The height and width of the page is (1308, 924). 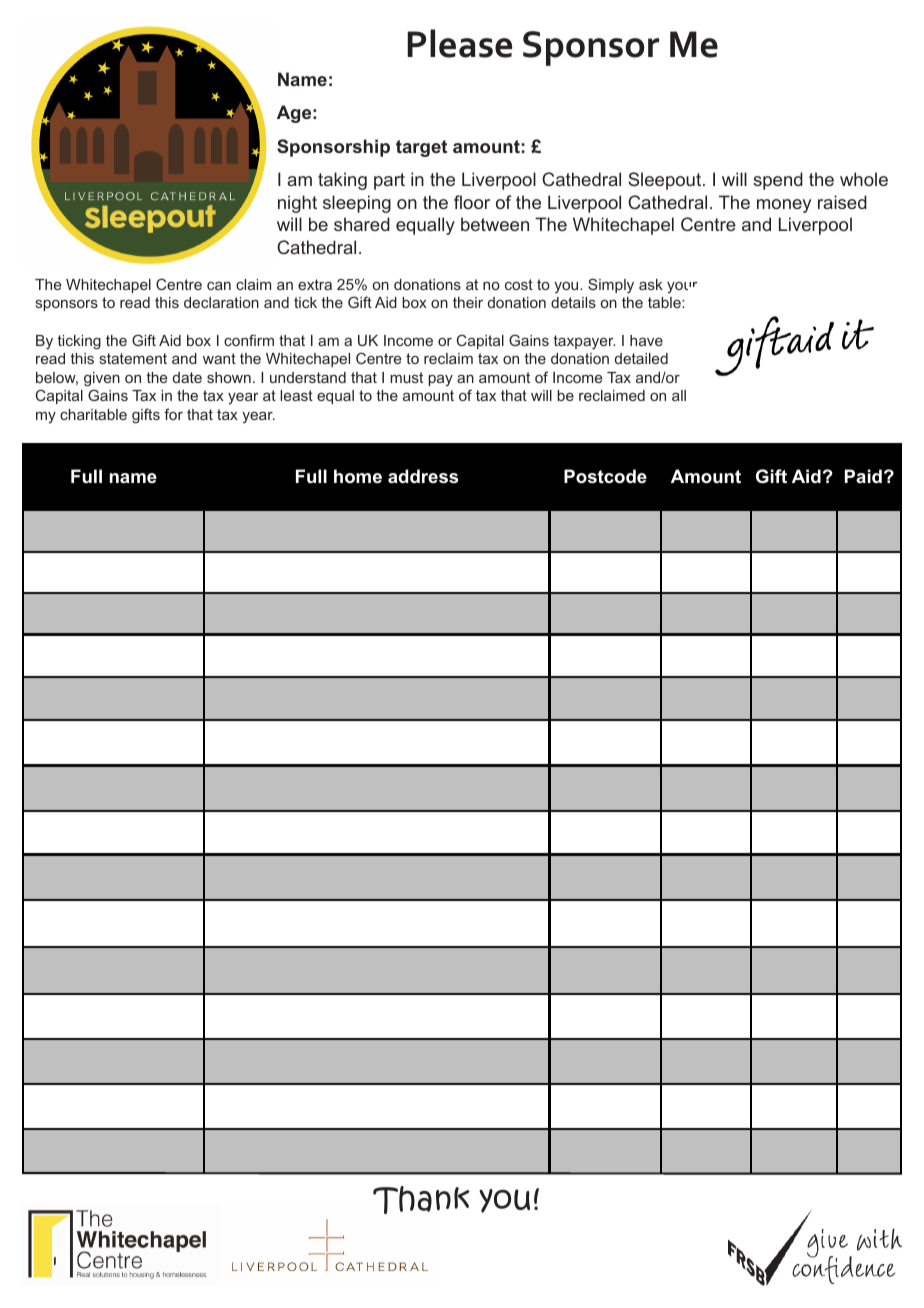 I want to click on Paid, so click(x=863, y=476).
